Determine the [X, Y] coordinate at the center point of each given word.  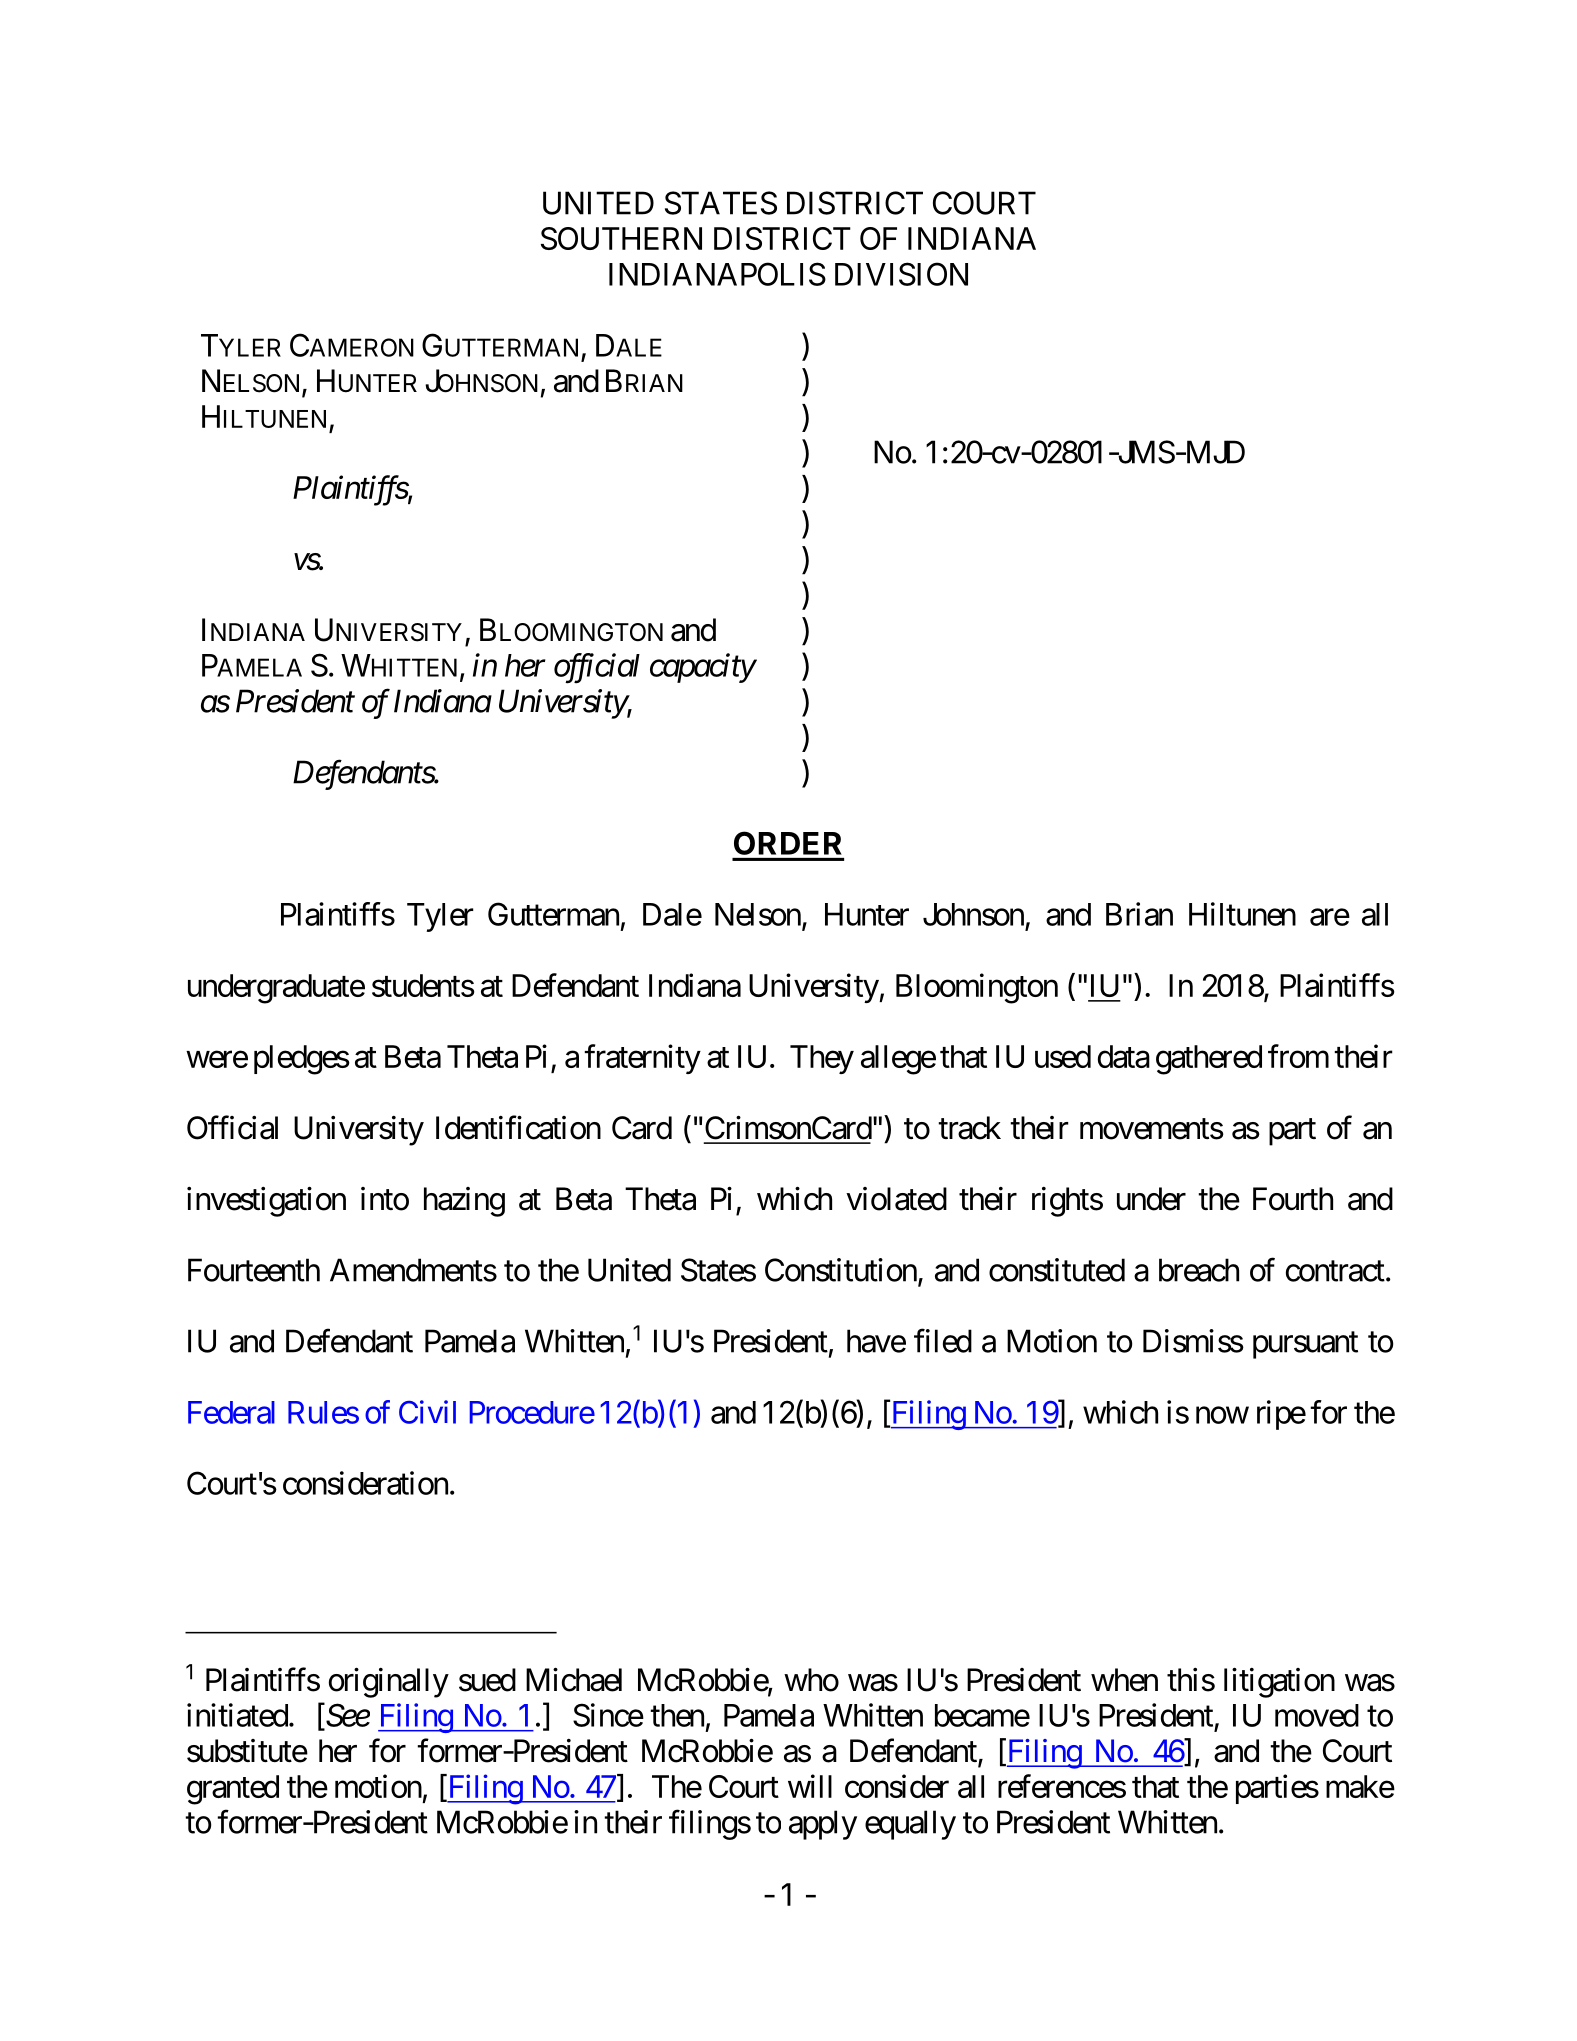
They [822, 1059]
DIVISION [901, 274]
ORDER [788, 843]
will [810, 1786]
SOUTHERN [621, 238]
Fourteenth [254, 1270]
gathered [1209, 1060]
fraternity [642, 1059]
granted [233, 1790]
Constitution [841, 1270]
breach [1199, 1270]
